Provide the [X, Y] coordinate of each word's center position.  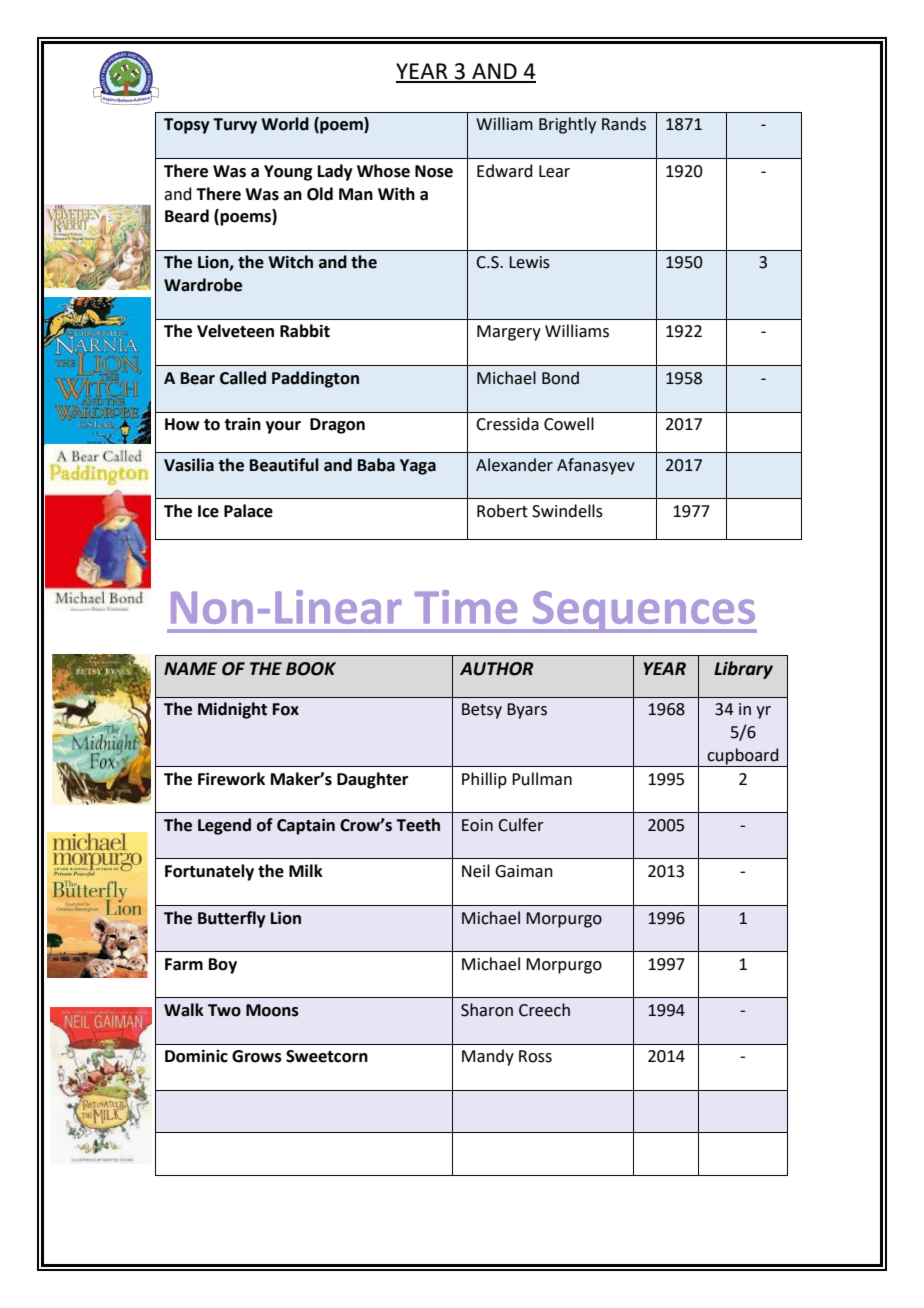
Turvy [235, 126]
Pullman [542, 779]
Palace [248, 511]
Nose [434, 171]
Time [465, 607]
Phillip [484, 780]
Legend [224, 826]
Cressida [507, 424]
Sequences [643, 612]
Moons [272, 1010]
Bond [560, 378]
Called [243, 378]
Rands [624, 124]
